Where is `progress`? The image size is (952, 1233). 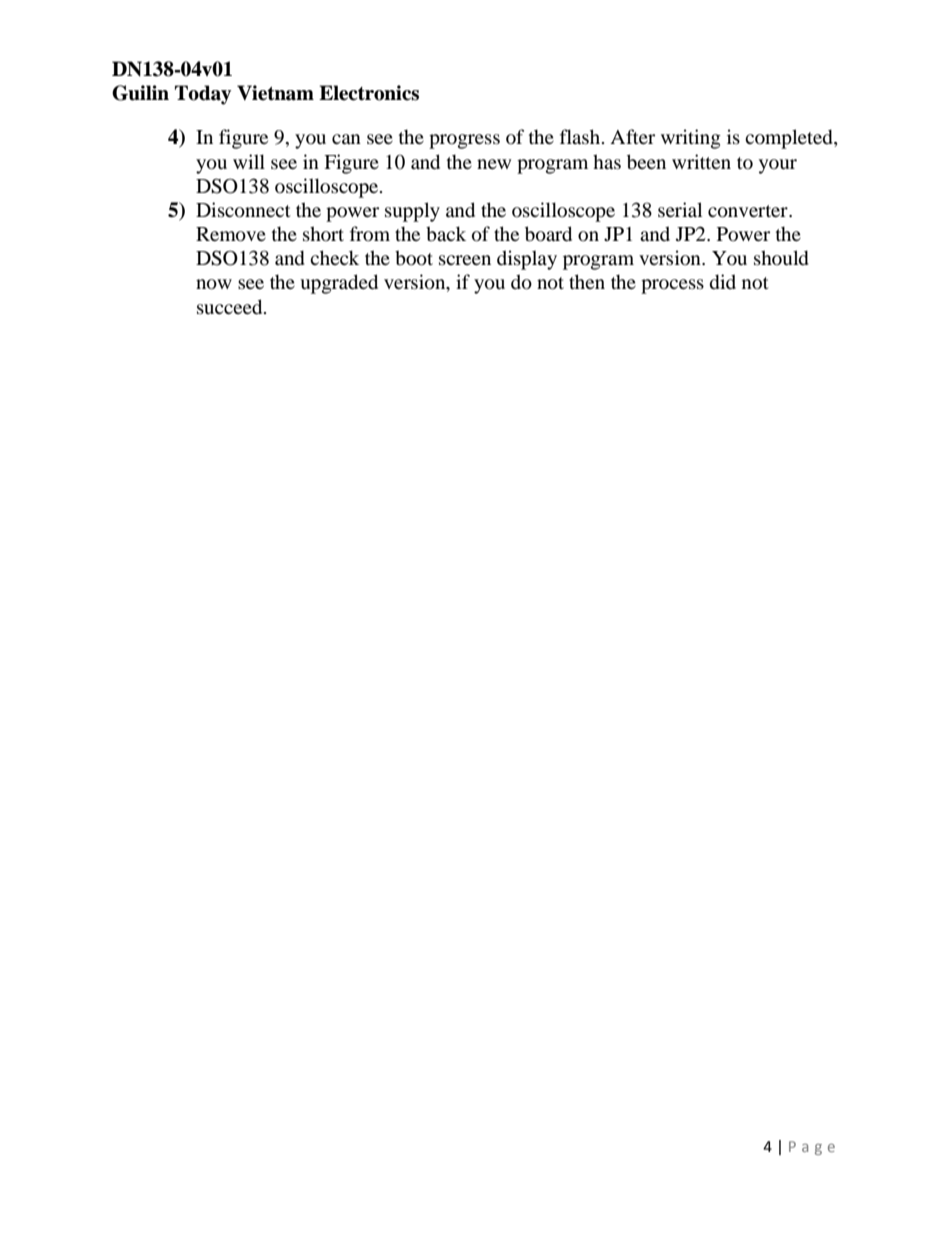 progress is located at coordinates (464, 141).
